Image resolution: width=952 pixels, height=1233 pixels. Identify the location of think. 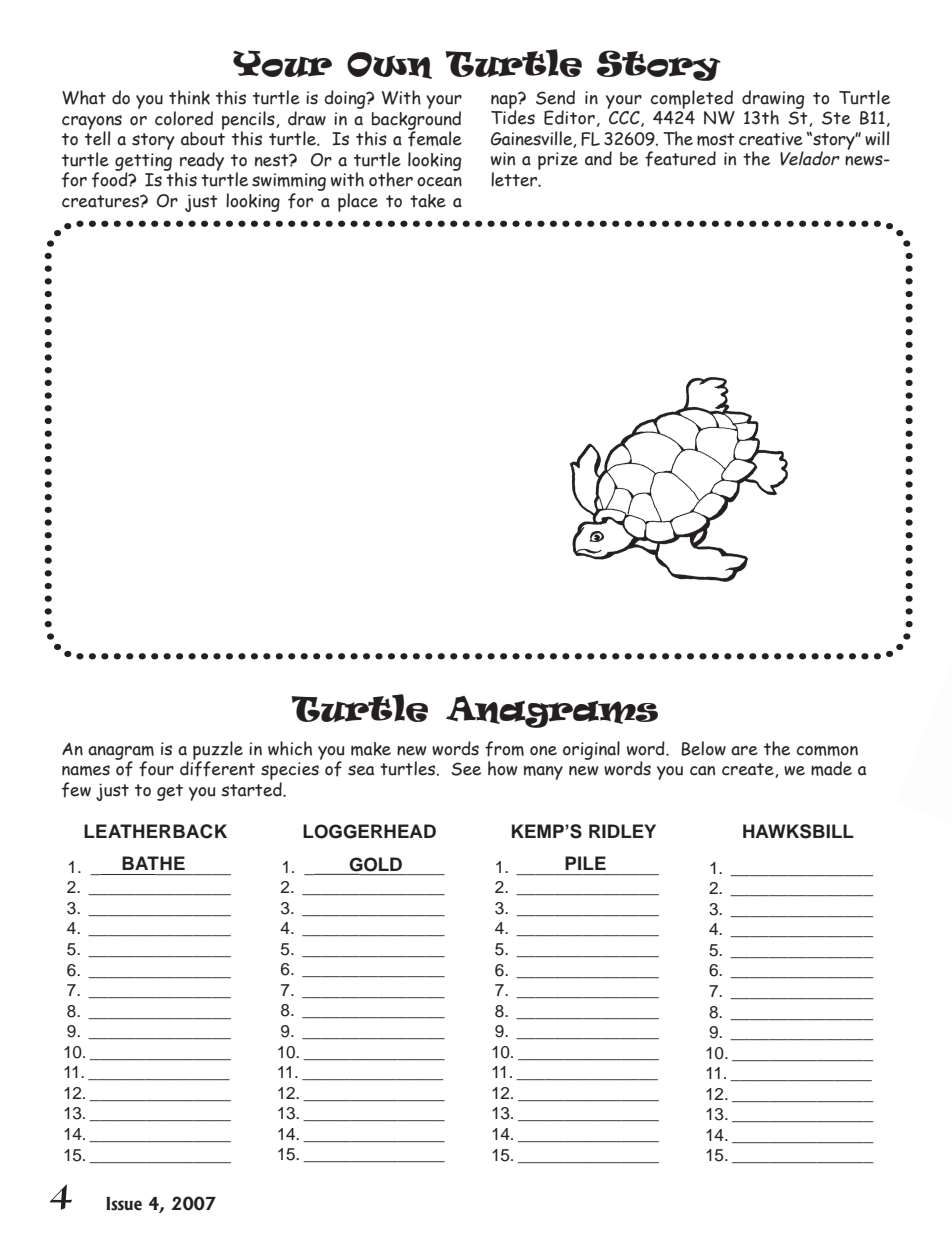
(189, 97).
